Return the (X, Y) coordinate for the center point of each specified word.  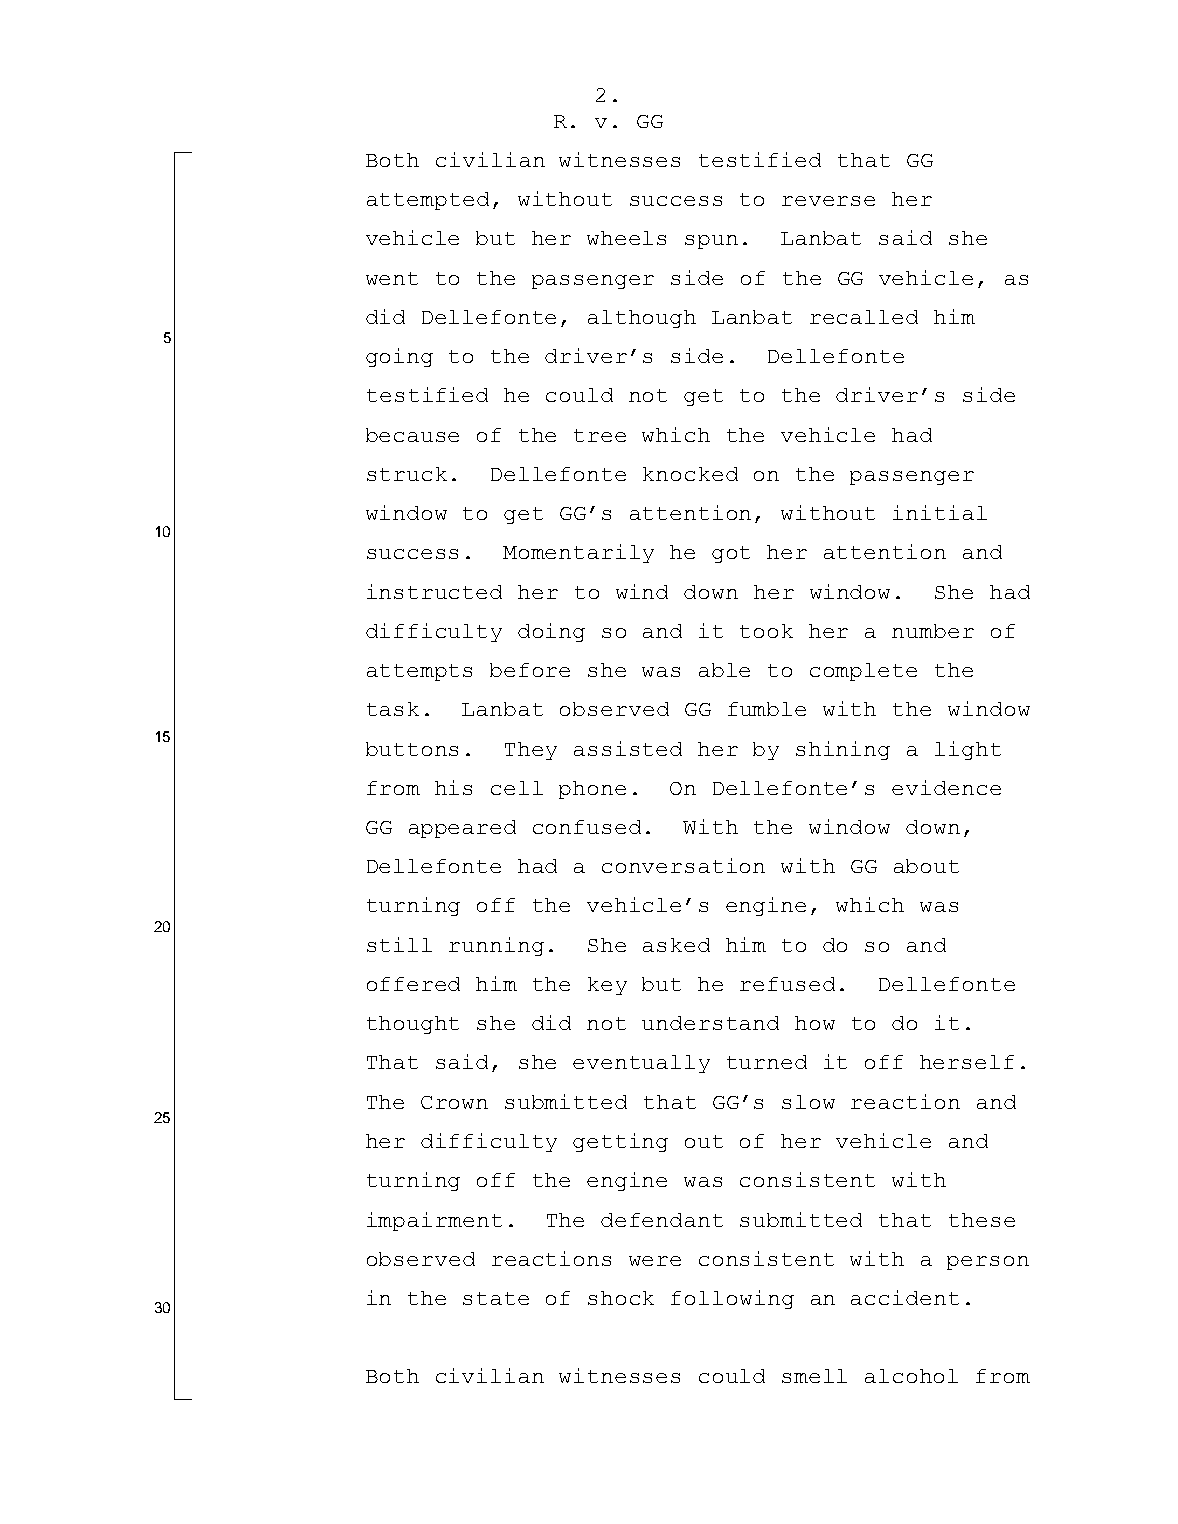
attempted (428, 201)
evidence (946, 787)
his (453, 787)
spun (711, 242)
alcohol (911, 1376)
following (732, 1299)
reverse (828, 201)
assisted (628, 748)
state (496, 1298)
